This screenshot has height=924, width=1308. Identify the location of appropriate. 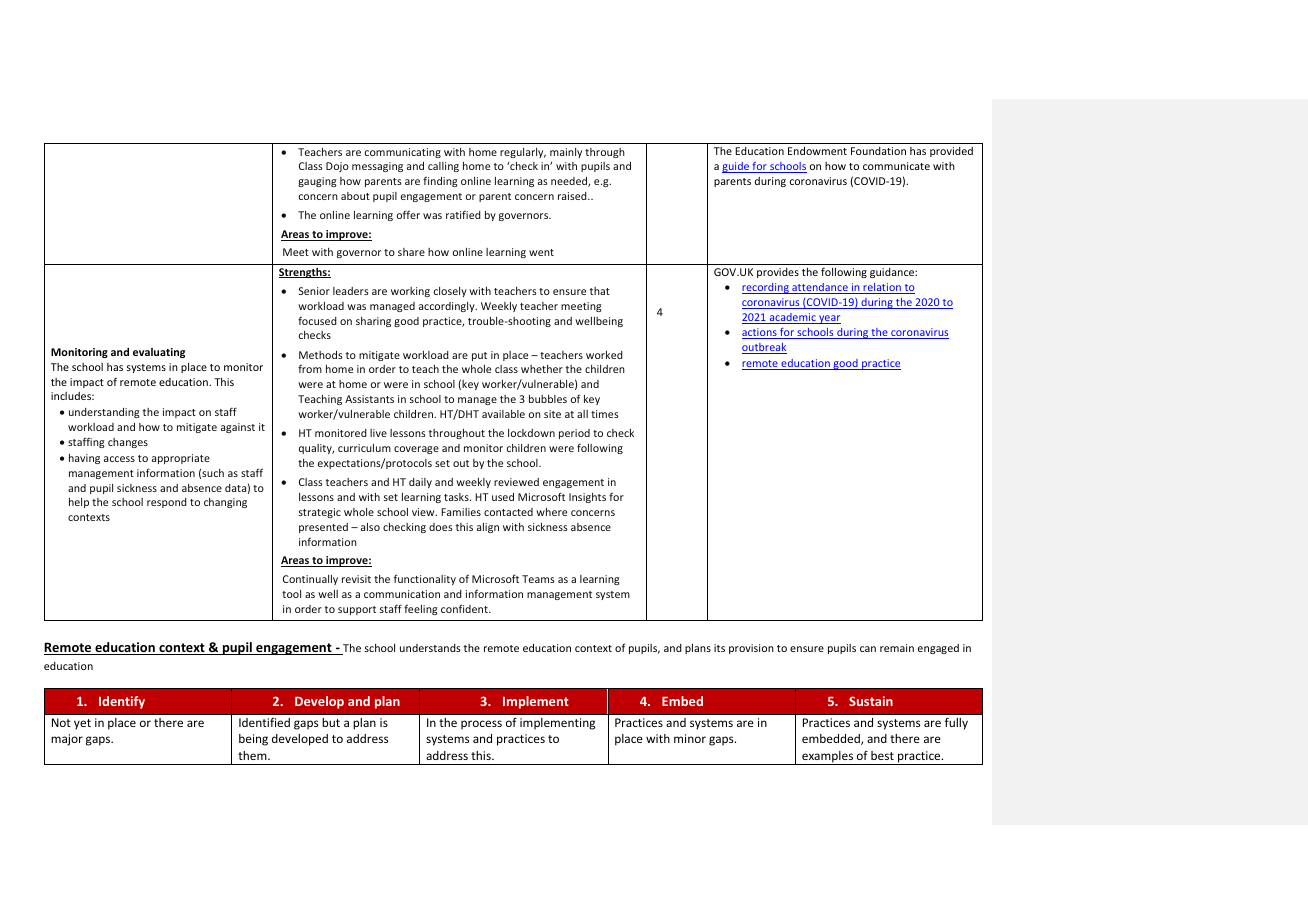
(181, 459).
